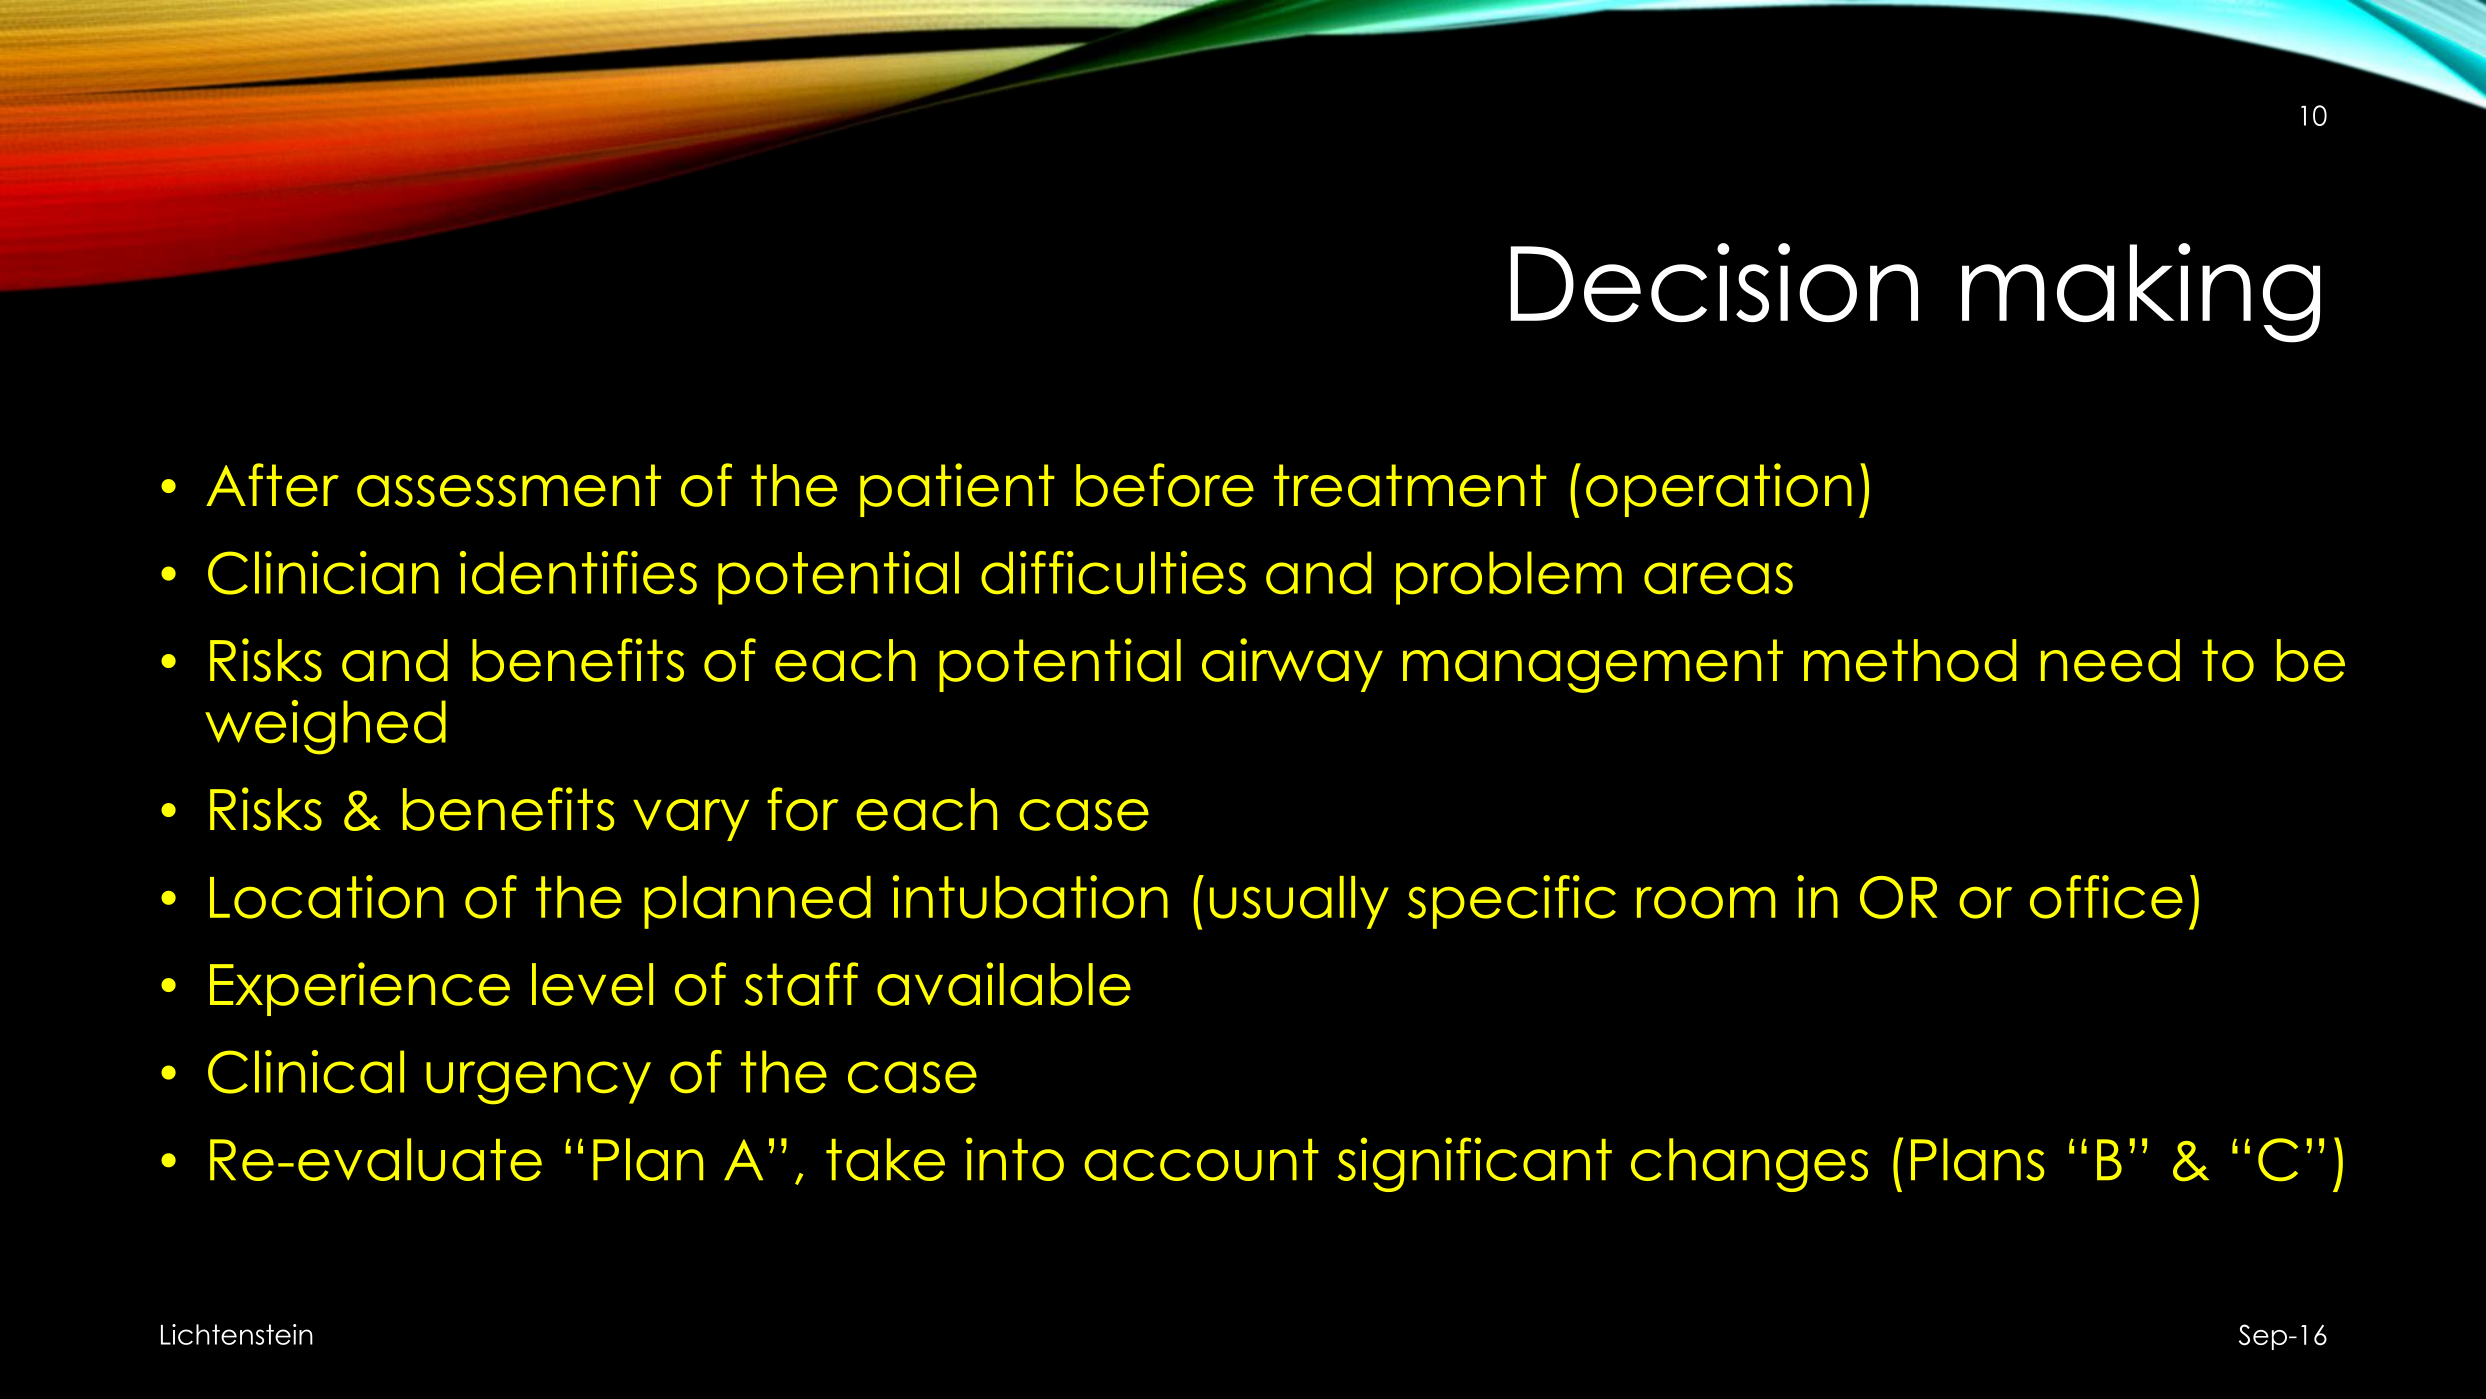 This image has height=1399, width=2486. Describe the element at coordinates (1202, 1160) in the image. I see `account` at that location.
